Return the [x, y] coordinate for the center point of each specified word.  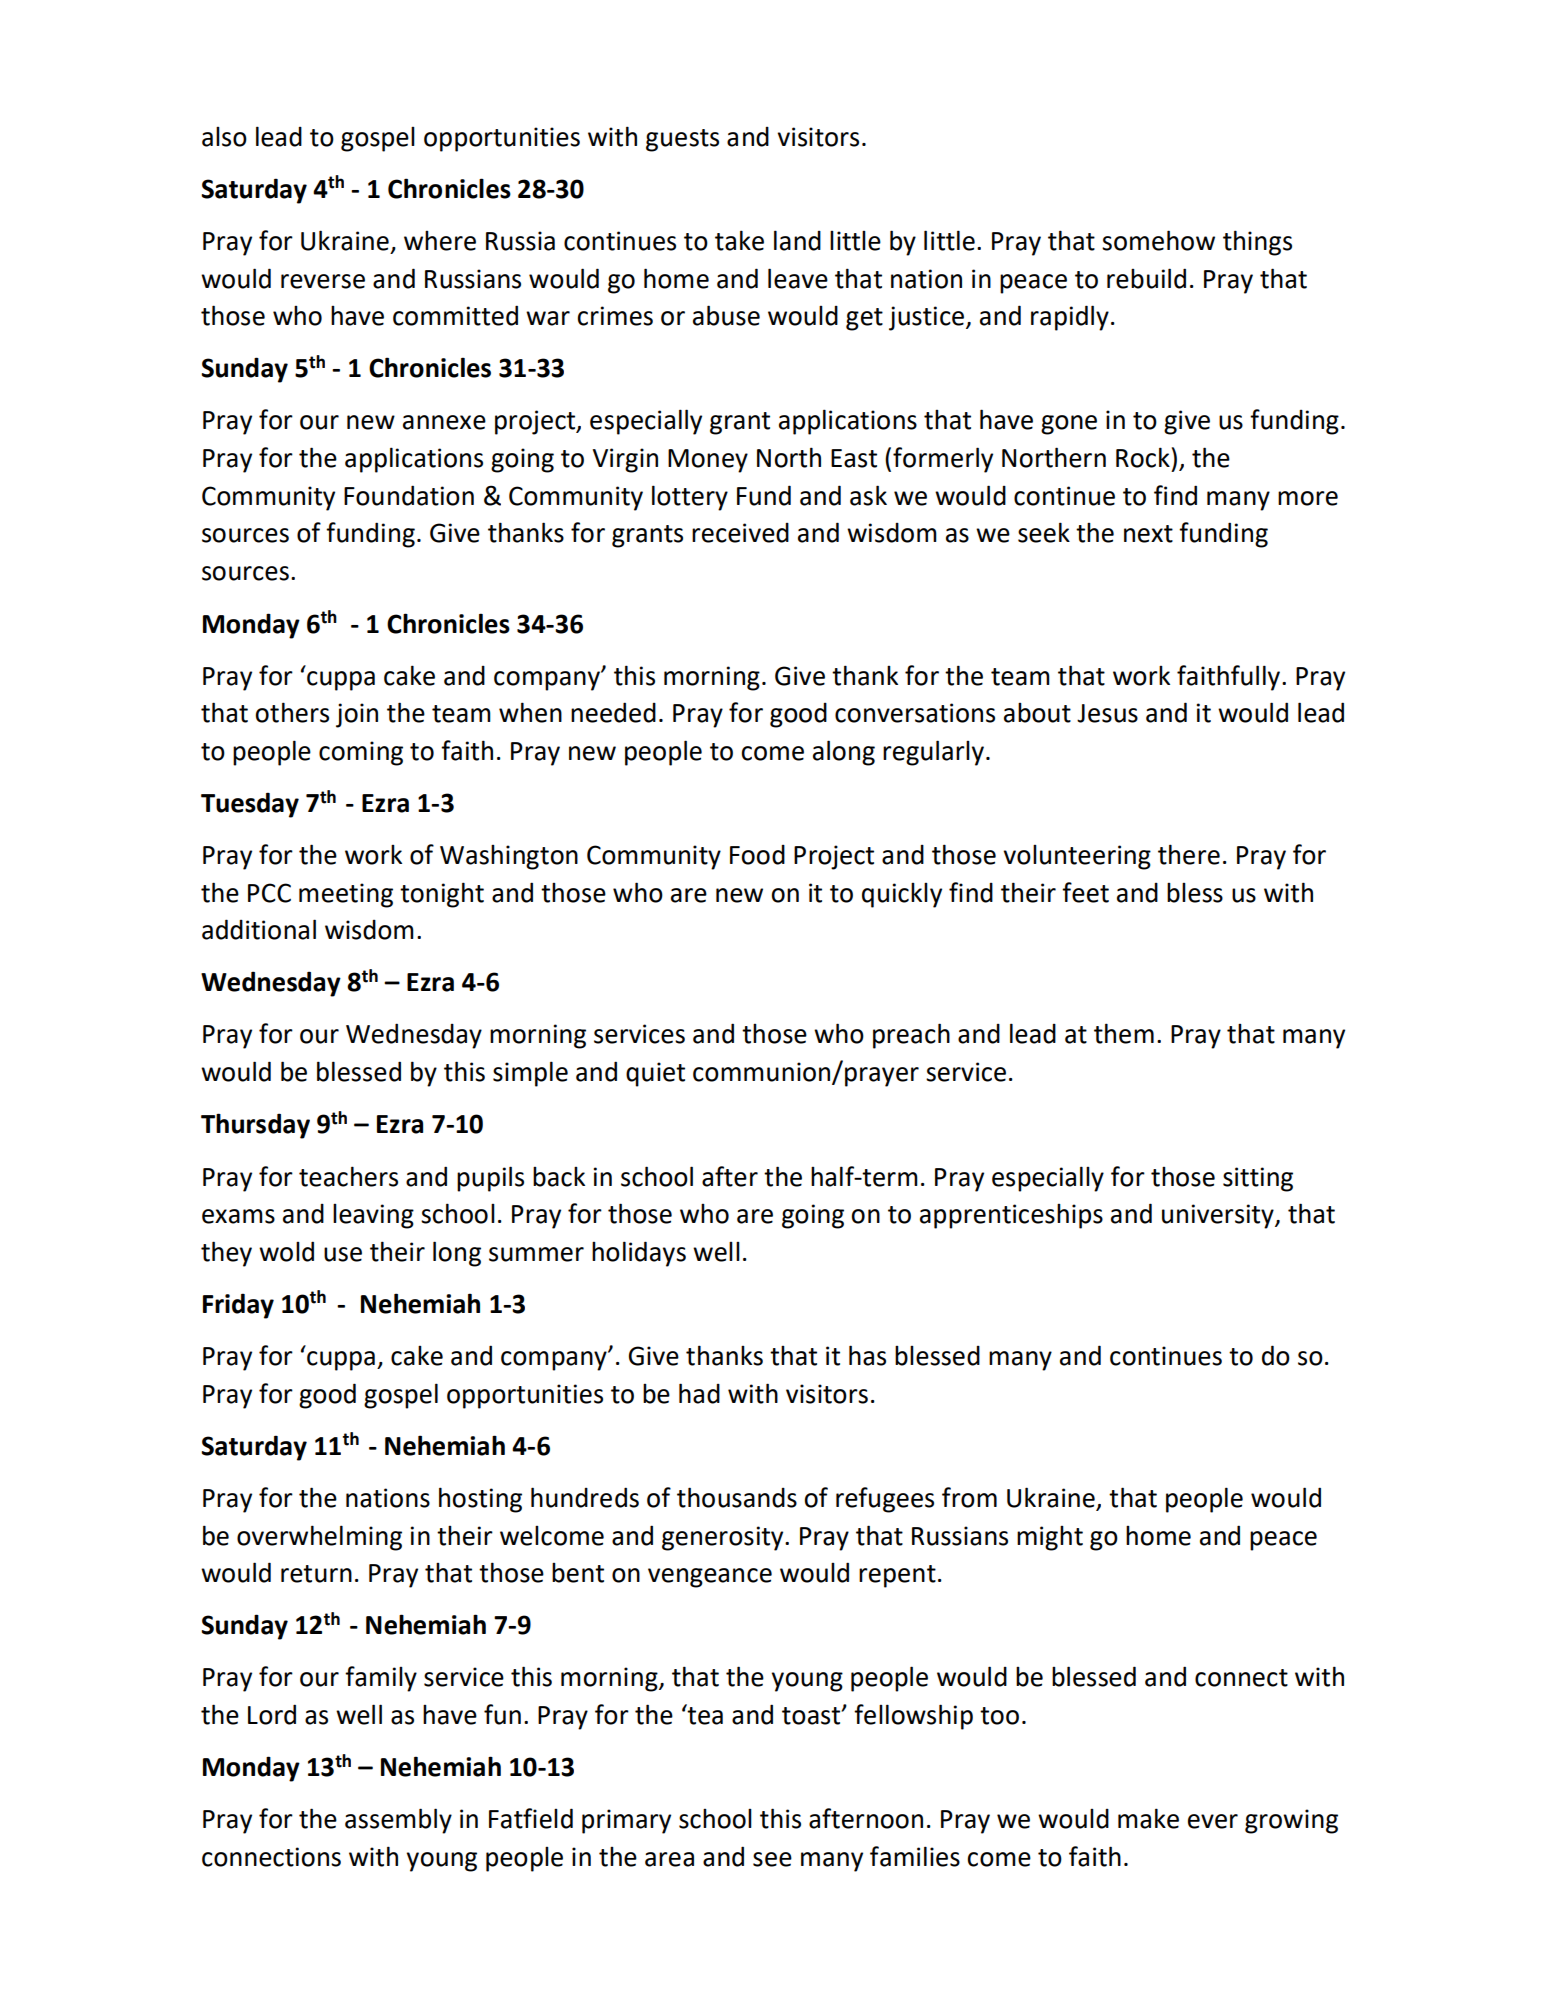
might [1050, 1538]
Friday [238, 1306]
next [1148, 534]
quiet [655, 1074]
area [669, 1859]
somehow [1158, 240]
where [440, 241]
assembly [398, 1821]
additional [259, 929]
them [1124, 1033]
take [739, 240]
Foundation [409, 495]
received [740, 533]
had [699, 1393]
